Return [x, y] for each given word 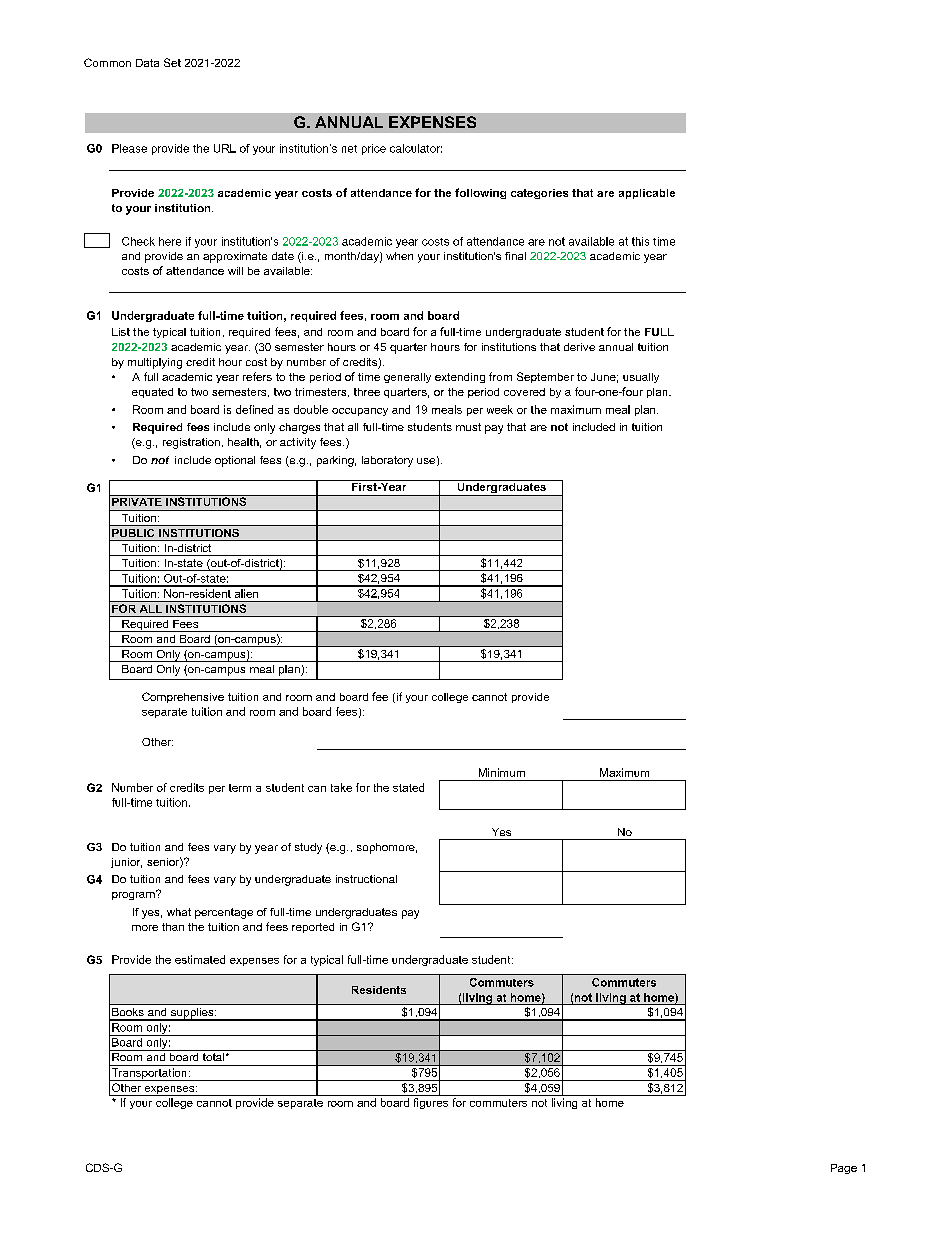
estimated [200, 959]
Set [172, 62]
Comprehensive [183, 697]
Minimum [502, 772]
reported [313, 928]
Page [844, 1169]
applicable [647, 194]
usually [641, 378]
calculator [416, 148]
